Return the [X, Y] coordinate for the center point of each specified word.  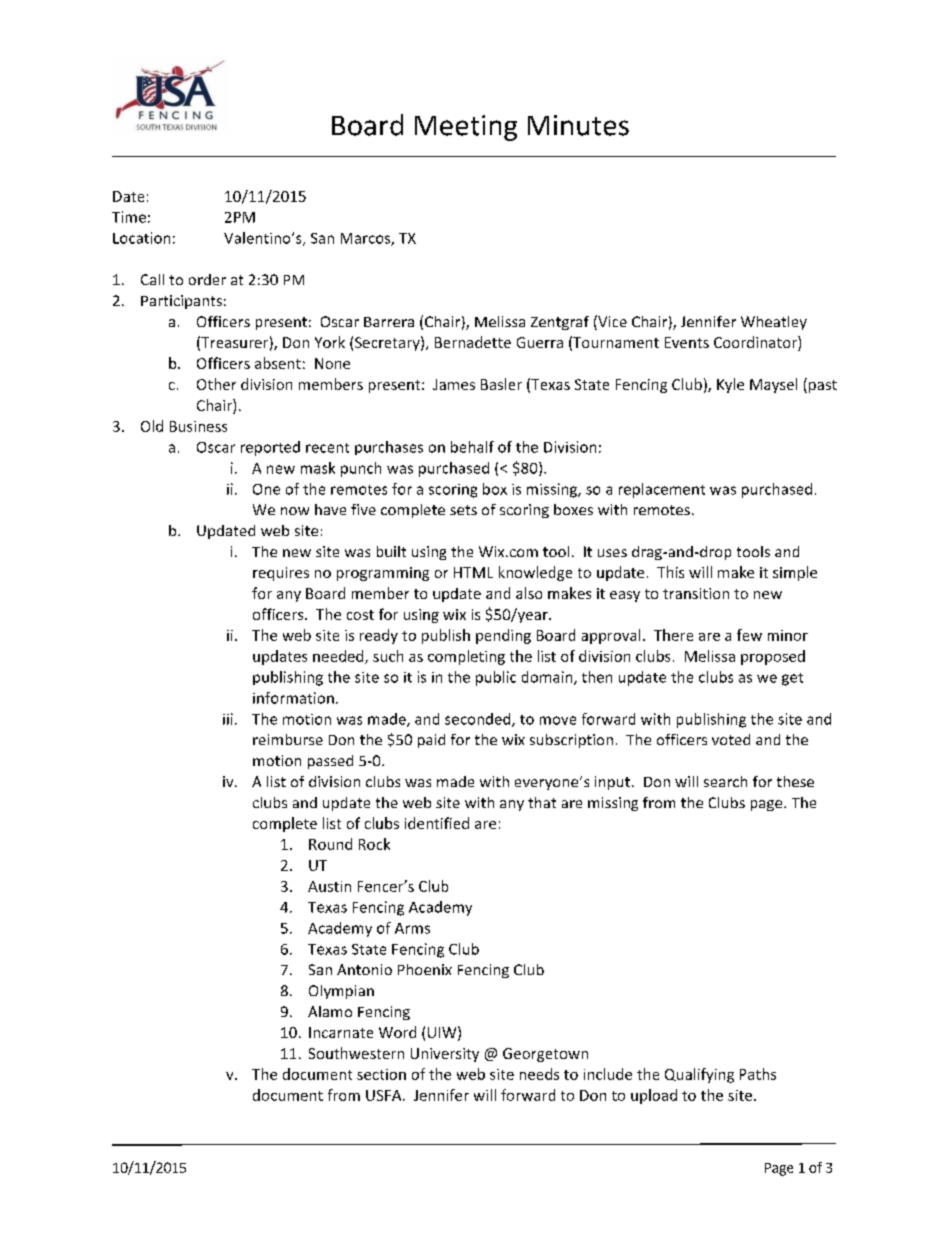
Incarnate [341, 1032]
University [445, 1055]
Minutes [578, 125]
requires [281, 574]
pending [503, 636]
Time [129, 217]
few [749, 635]
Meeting [466, 128]
